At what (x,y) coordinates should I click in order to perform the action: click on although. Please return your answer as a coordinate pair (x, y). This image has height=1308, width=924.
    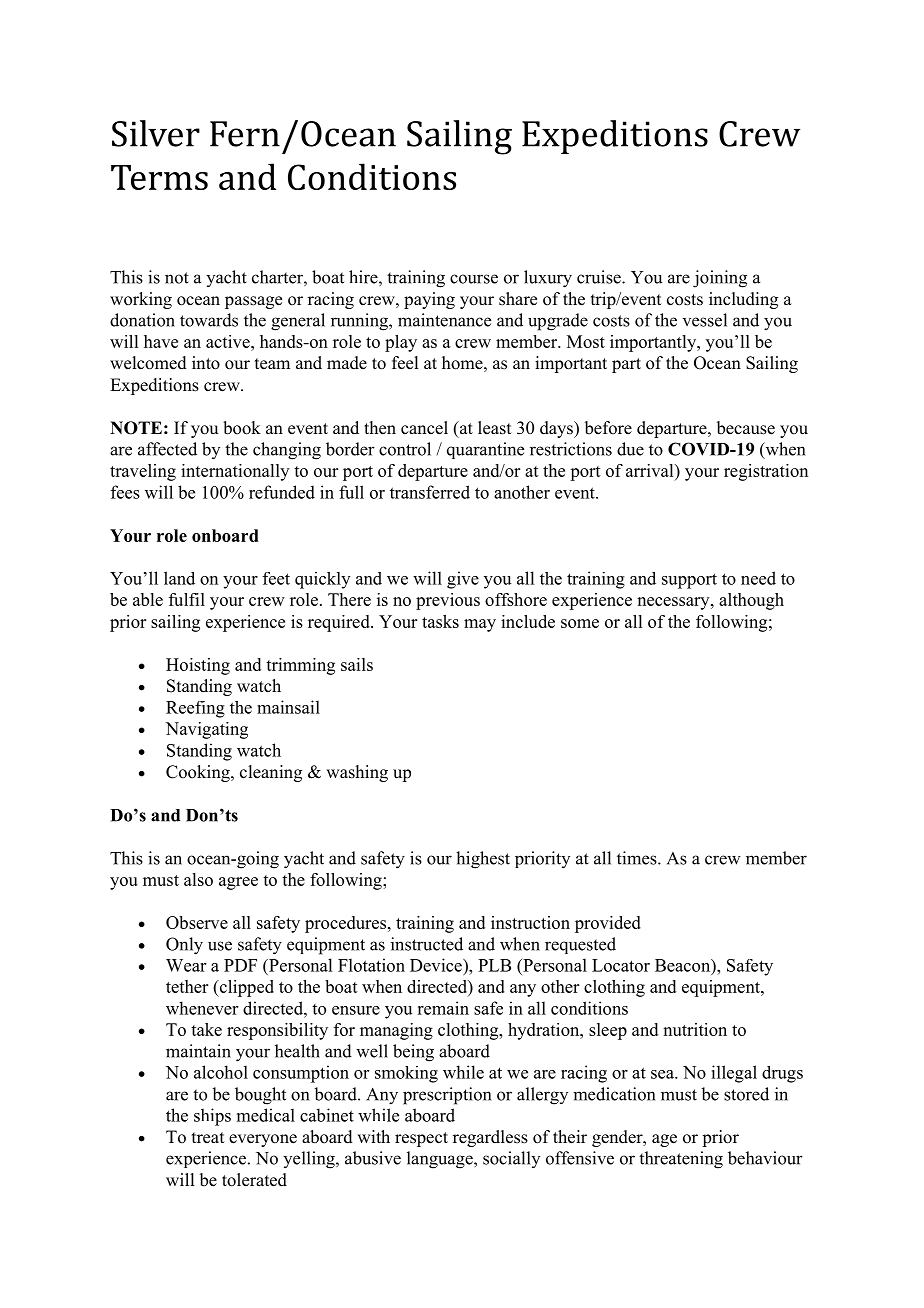
    Looking at the image, I should click on (751, 601).
